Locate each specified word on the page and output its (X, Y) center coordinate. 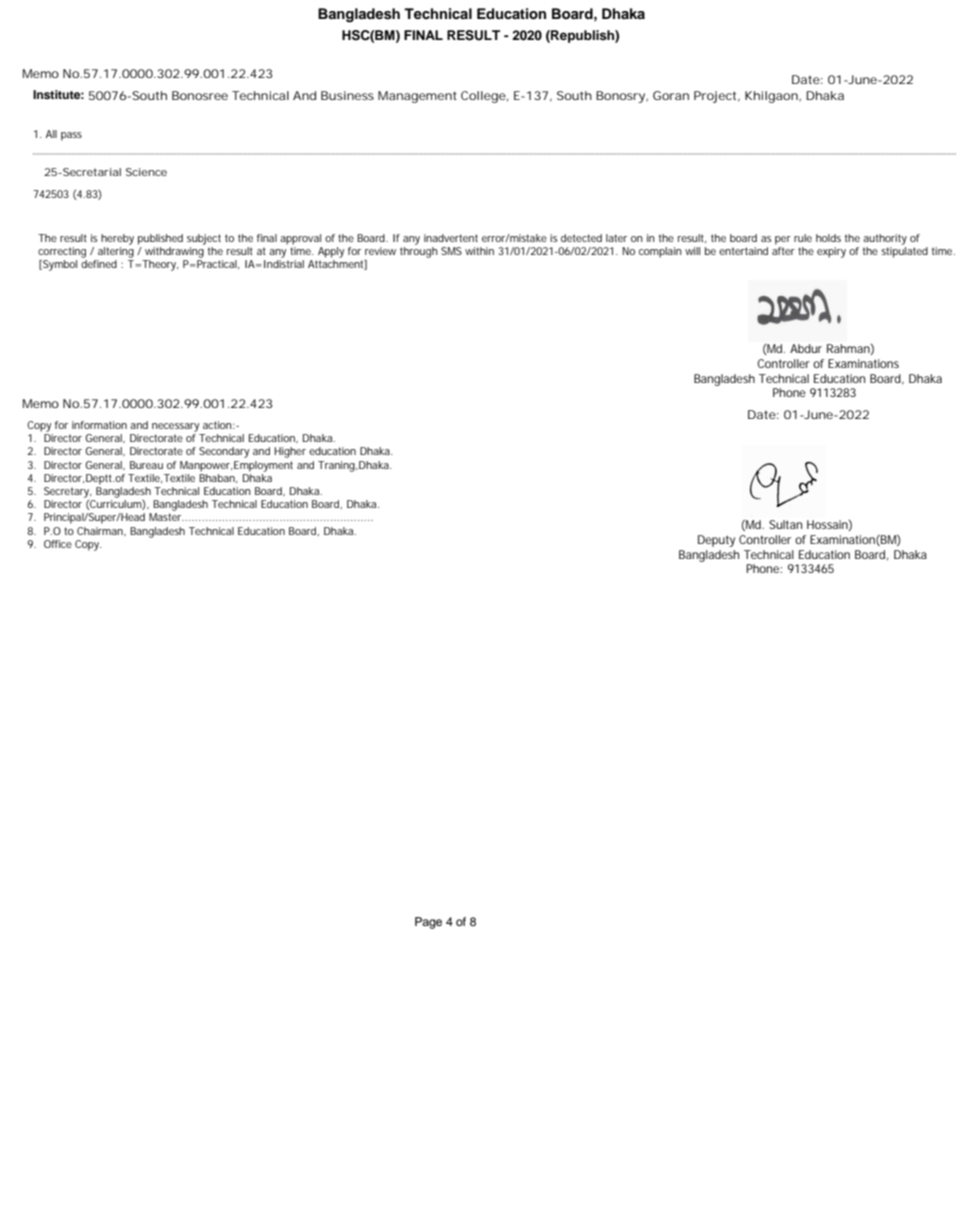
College (483, 97)
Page (428, 923)
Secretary (67, 492)
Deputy (716, 541)
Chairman (100, 531)
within (479, 251)
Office (58, 544)
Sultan (785, 524)
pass (71, 136)
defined (99, 264)
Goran (671, 95)
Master (166, 517)
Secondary (224, 452)
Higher (290, 452)
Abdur (806, 348)
